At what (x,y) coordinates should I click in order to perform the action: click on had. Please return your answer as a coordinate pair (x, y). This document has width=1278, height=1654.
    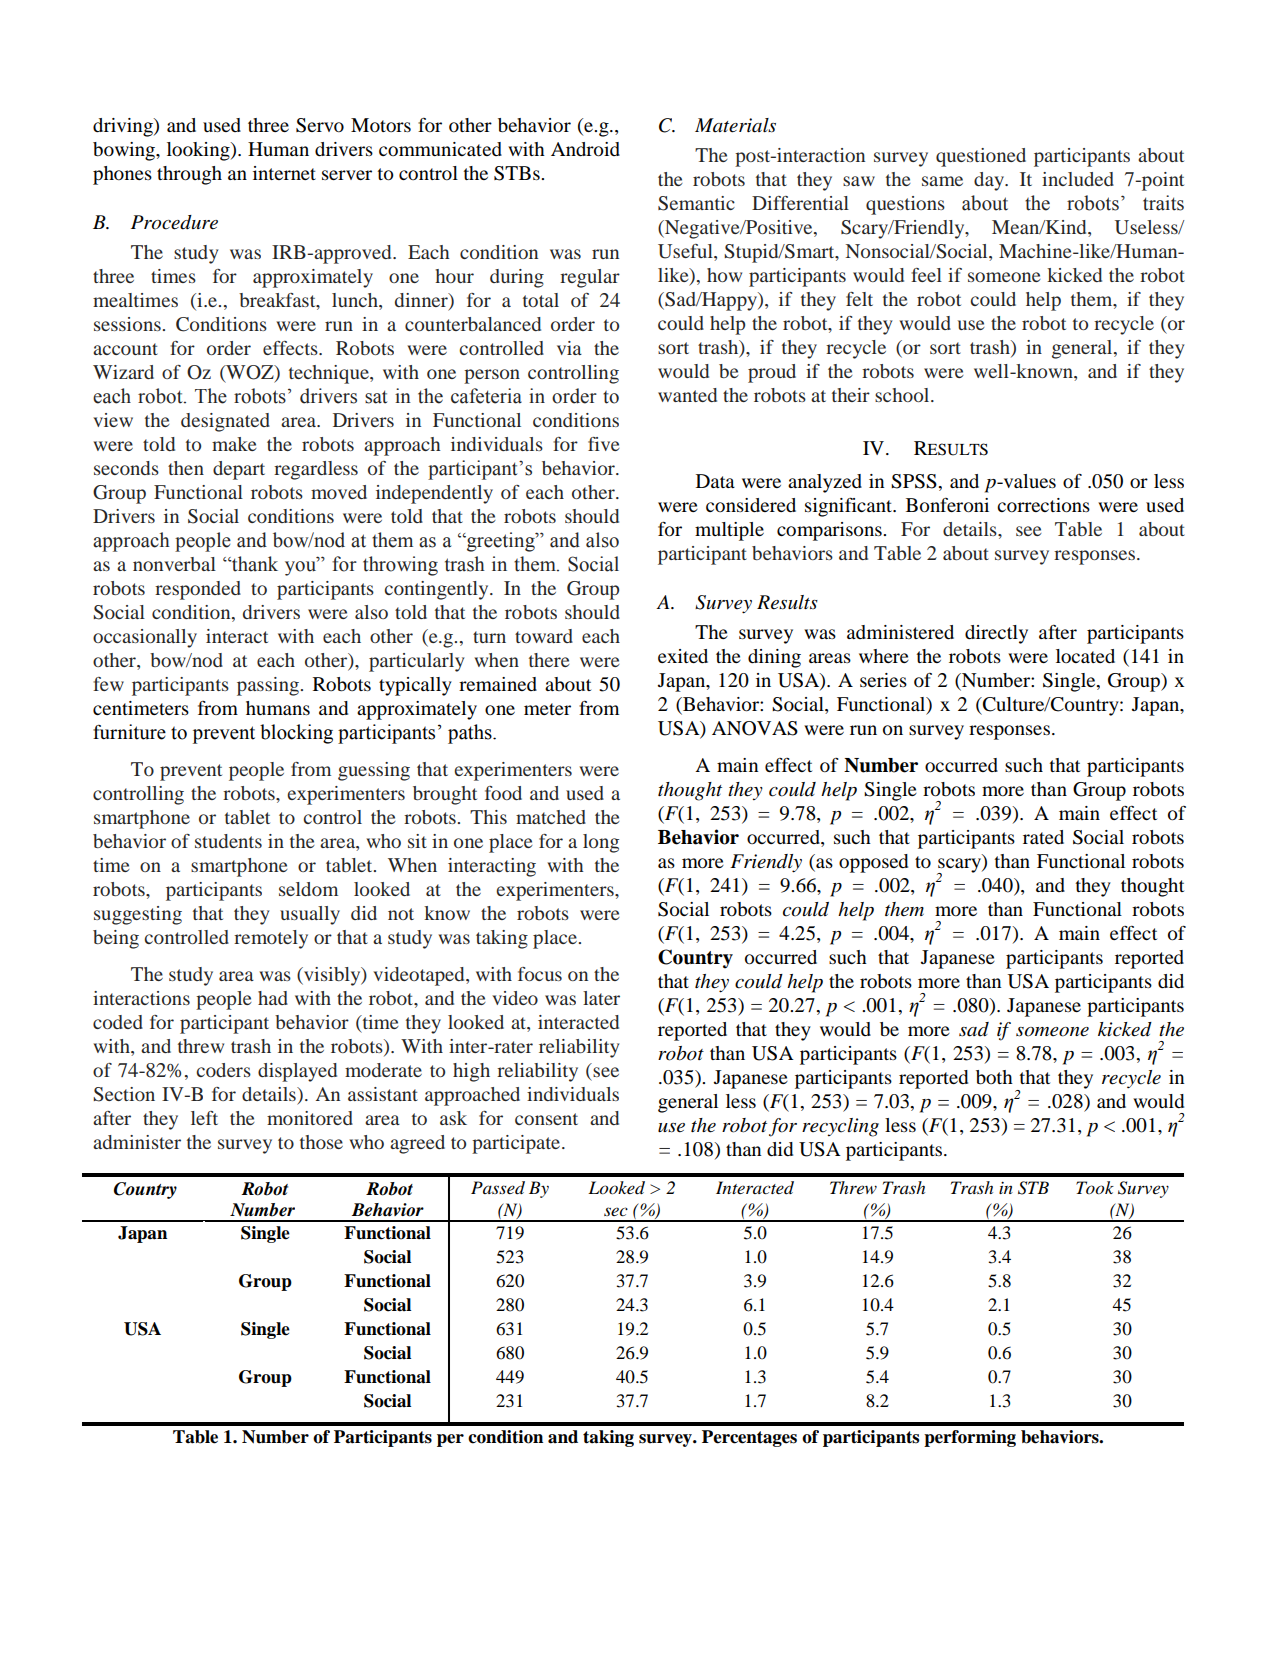
    Looking at the image, I should click on (273, 998).
